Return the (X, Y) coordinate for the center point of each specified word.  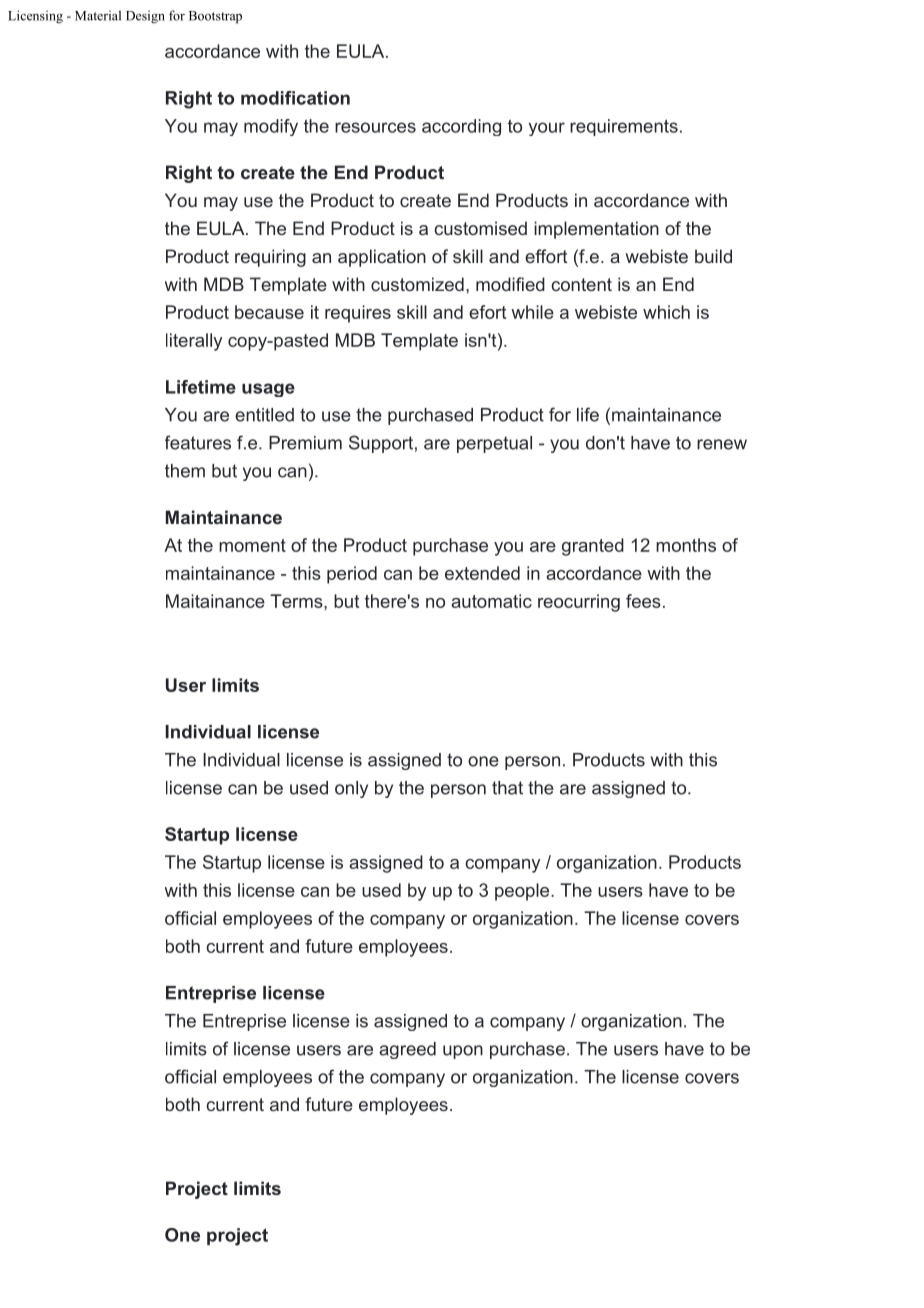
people (523, 892)
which (666, 312)
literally (194, 342)
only (351, 789)
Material (98, 15)
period (352, 575)
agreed (407, 1050)
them (185, 471)
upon (463, 1052)
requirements (624, 127)
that (507, 788)
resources (375, 127)
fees (643, 601)
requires (358, 314)
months (686, 545)
